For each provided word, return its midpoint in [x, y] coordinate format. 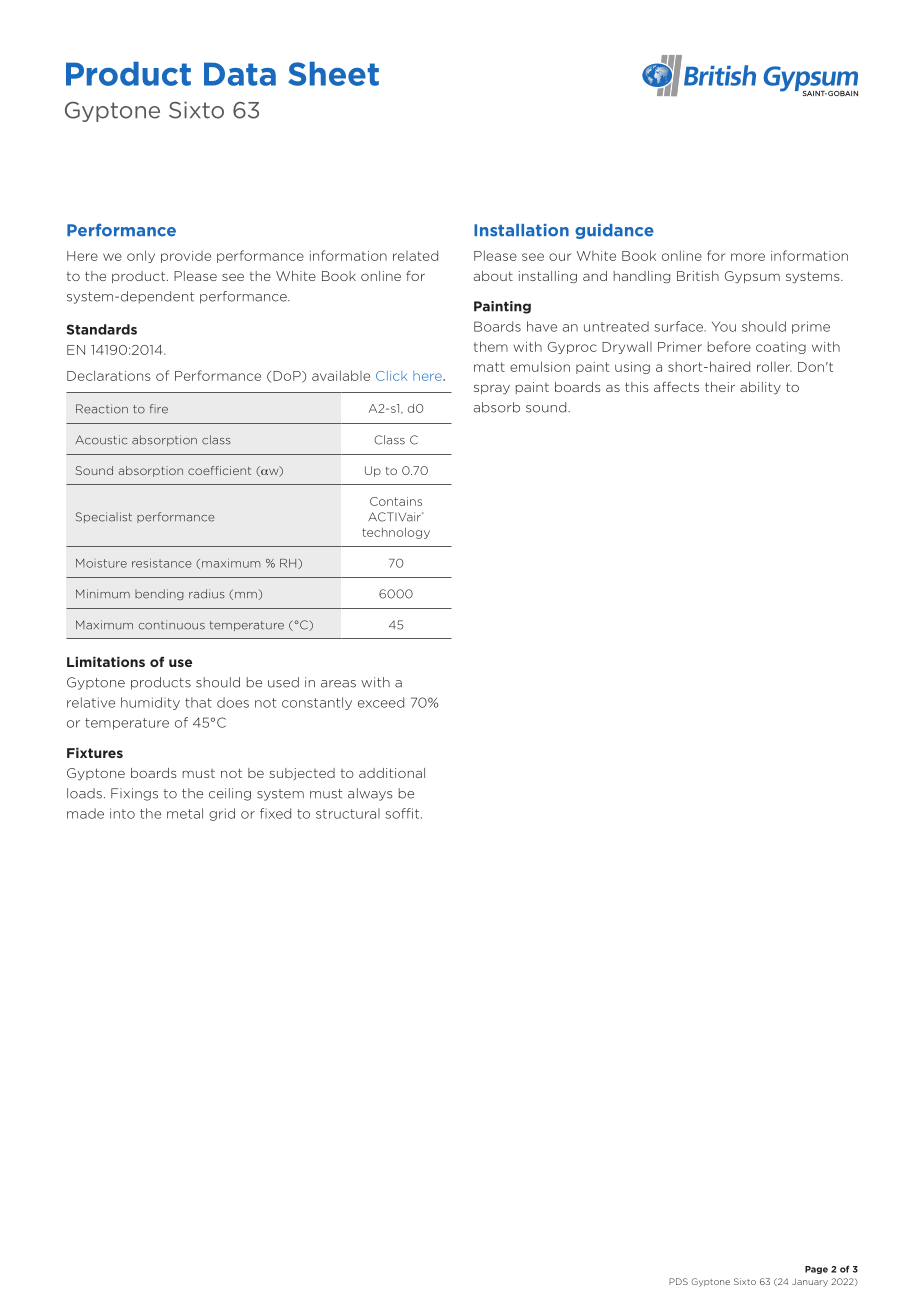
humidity [150, 703]
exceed [381, 702]
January [810, 1282]
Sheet [333, 74]
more [748, 257]
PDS [678, 1281]
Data [240, 74]
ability [760, 388]
